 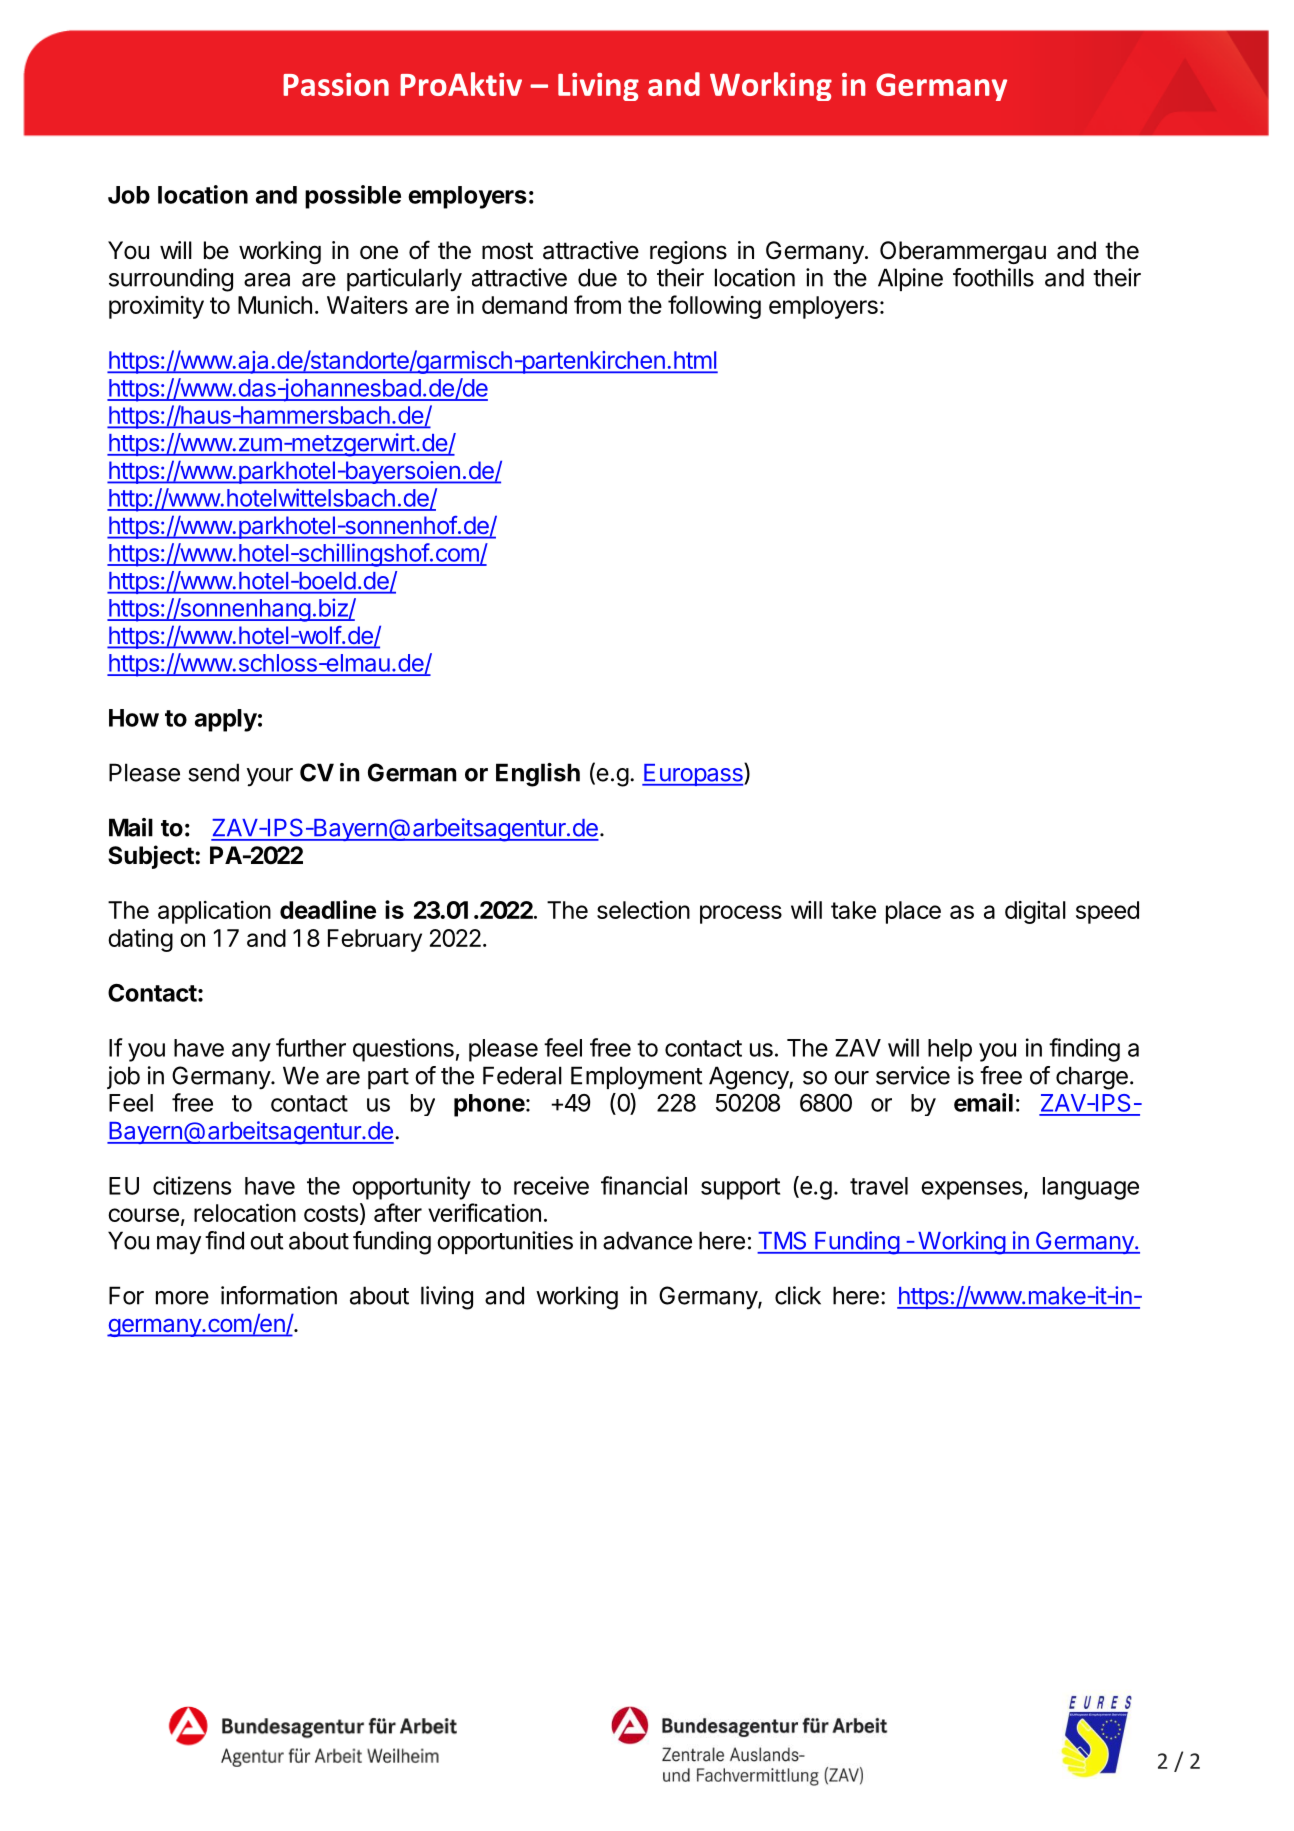 I want to click on expenses, so click(x=971, y=1190).
